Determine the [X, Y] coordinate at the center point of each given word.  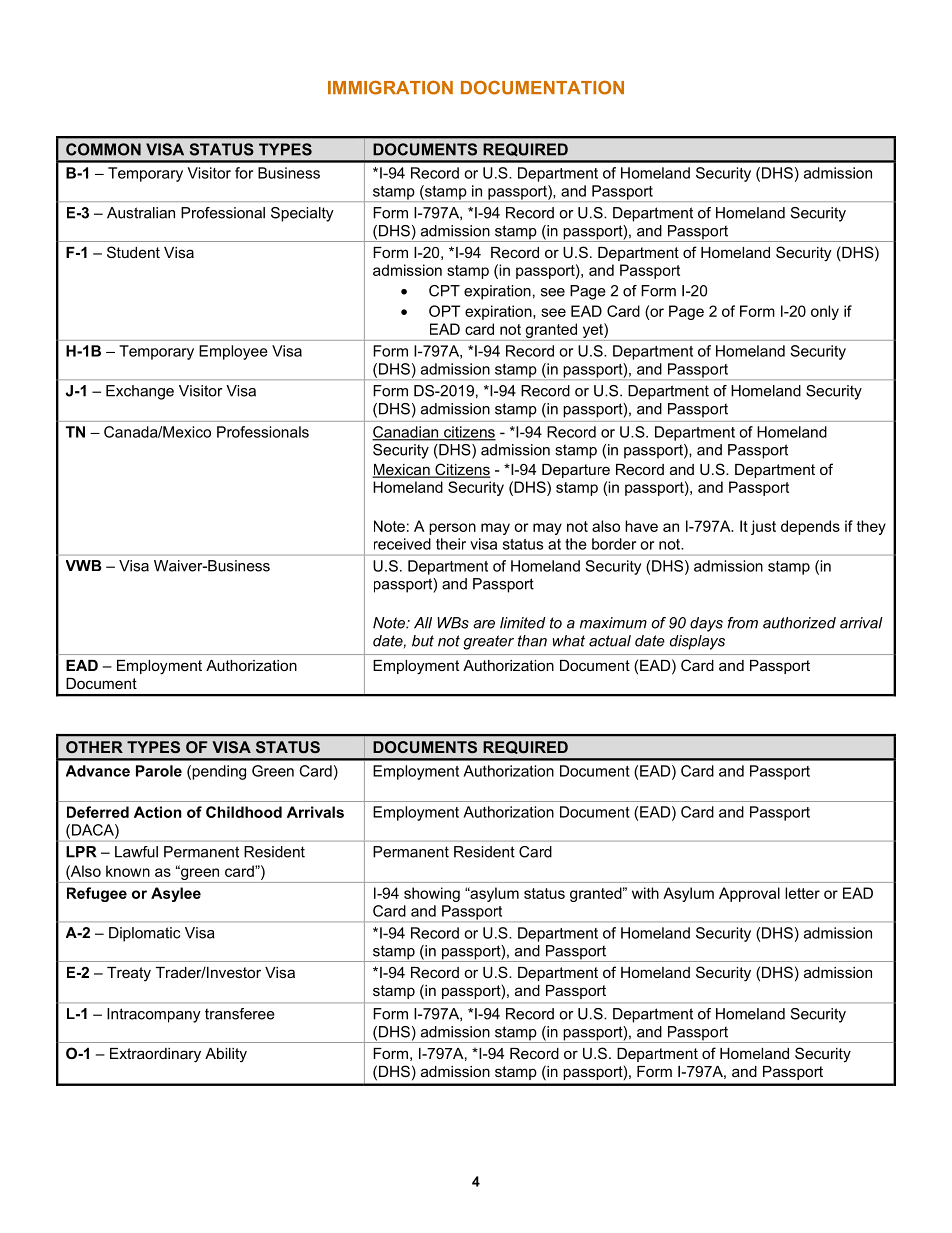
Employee [233, 352]
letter [802, 893]
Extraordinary [155, 1055]
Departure [576, 471]
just [763, 527]
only [825, 312]
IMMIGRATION [390, 87]
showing [432, 894]
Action [158, 812]
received [402, 544]
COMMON [103, 149]
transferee [240, 1014]
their [451, 544]
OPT [445, 311]
